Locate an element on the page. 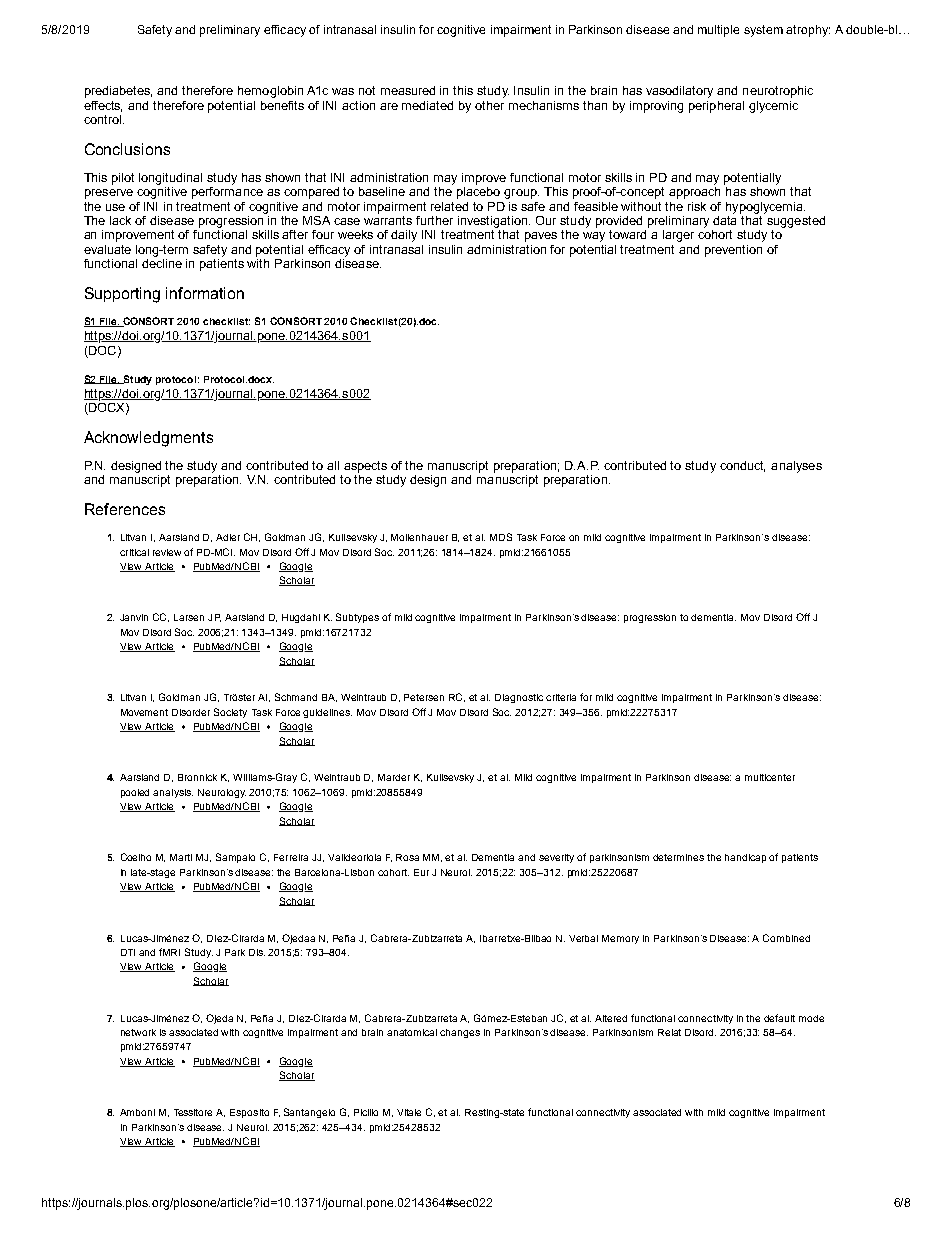 The height and width of the page is (1233, 952). Society is located at coordinates (230, 713).
